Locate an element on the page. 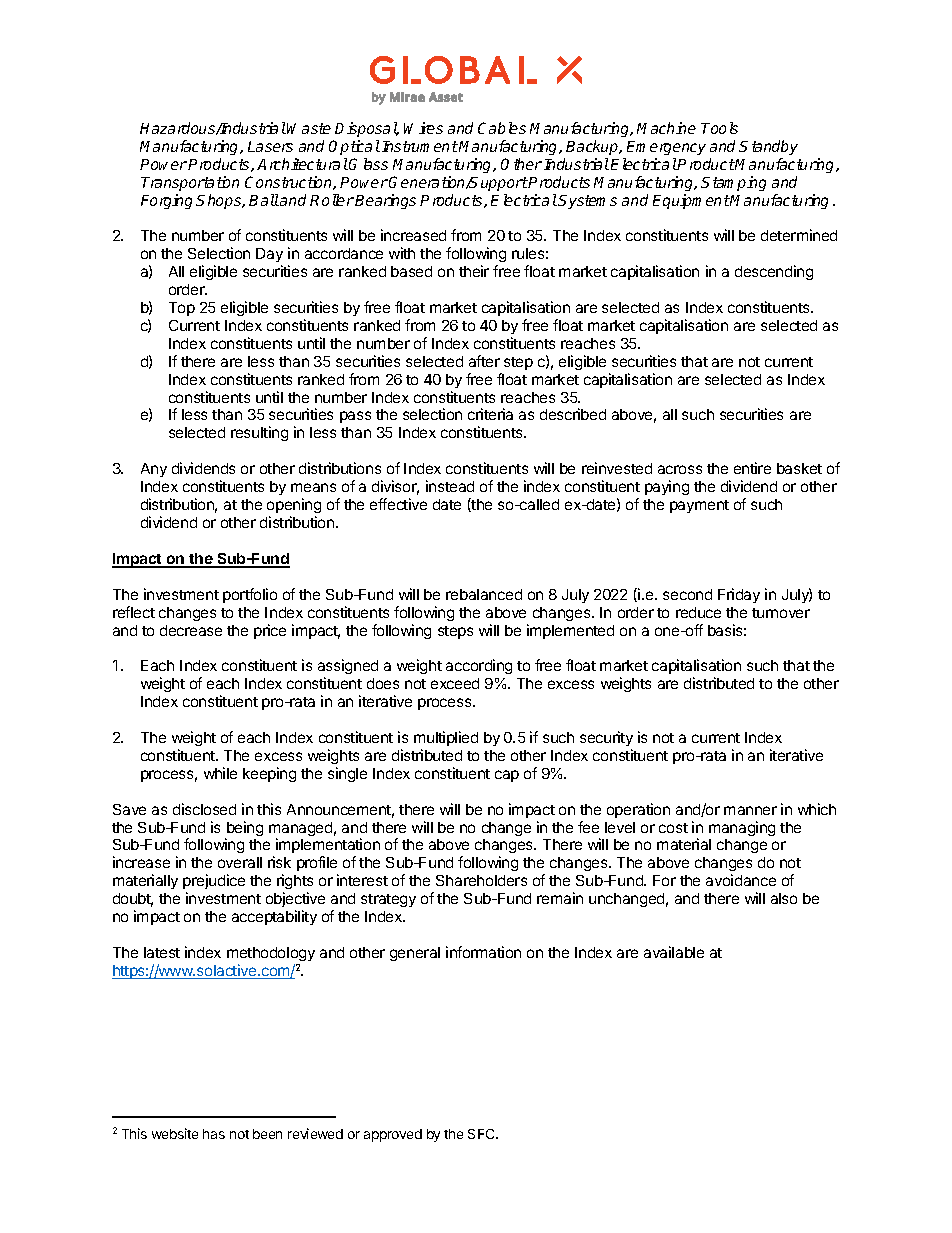 The image size is (952, 1233). multiplied is located at coordinates (446, 738).
